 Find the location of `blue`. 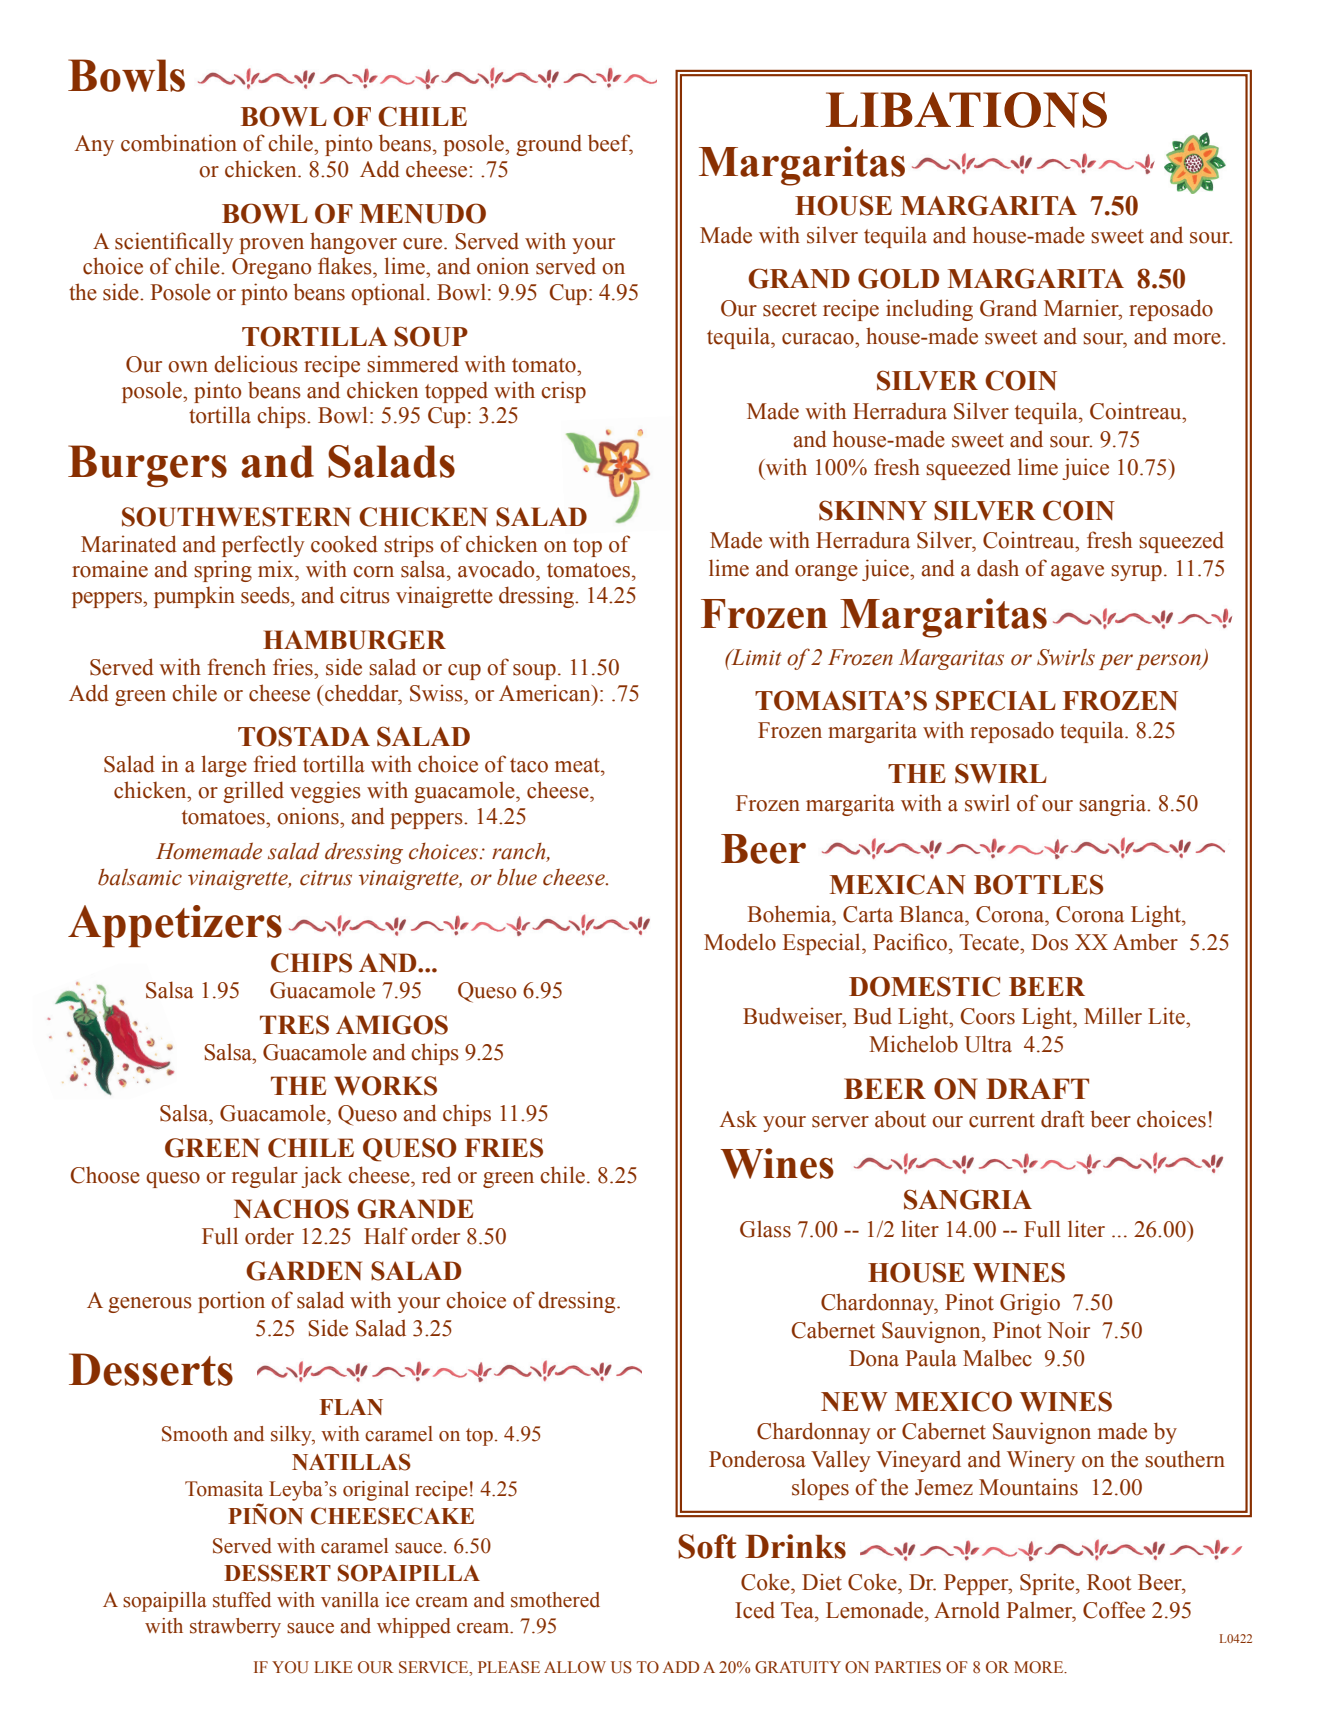

blue is located at coordinates (517, 877).
